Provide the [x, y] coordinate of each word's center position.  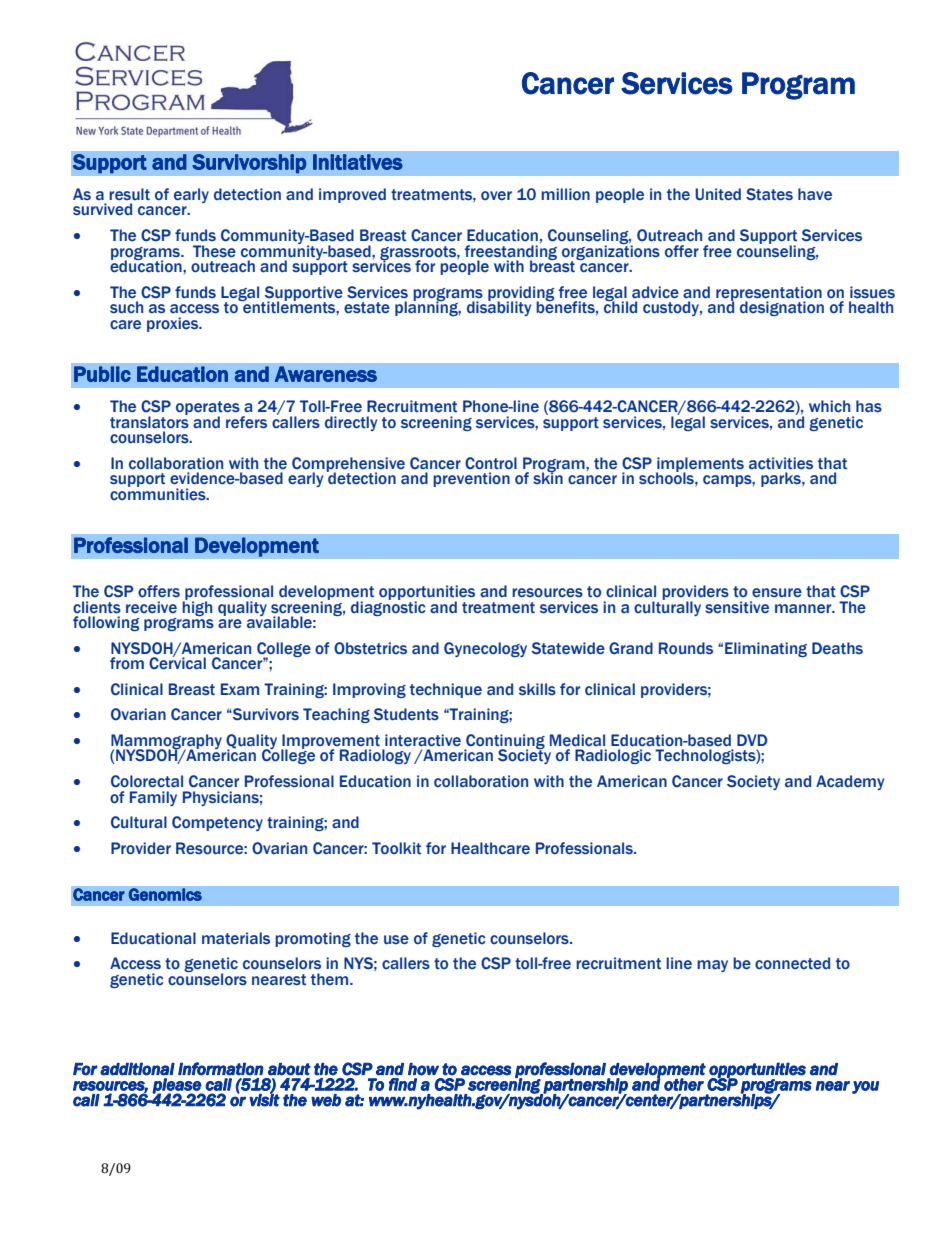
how [423, 1069]
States [769, 194]
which [829, 406]
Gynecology [485, 649]
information [221, 1069]
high [197, 607]
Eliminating [766, 649]
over [496, 195]
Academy [850, 782]
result [129, 194]
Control [491, 463]
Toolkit [396, 848]
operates [208, 409]
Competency [217, 823]
